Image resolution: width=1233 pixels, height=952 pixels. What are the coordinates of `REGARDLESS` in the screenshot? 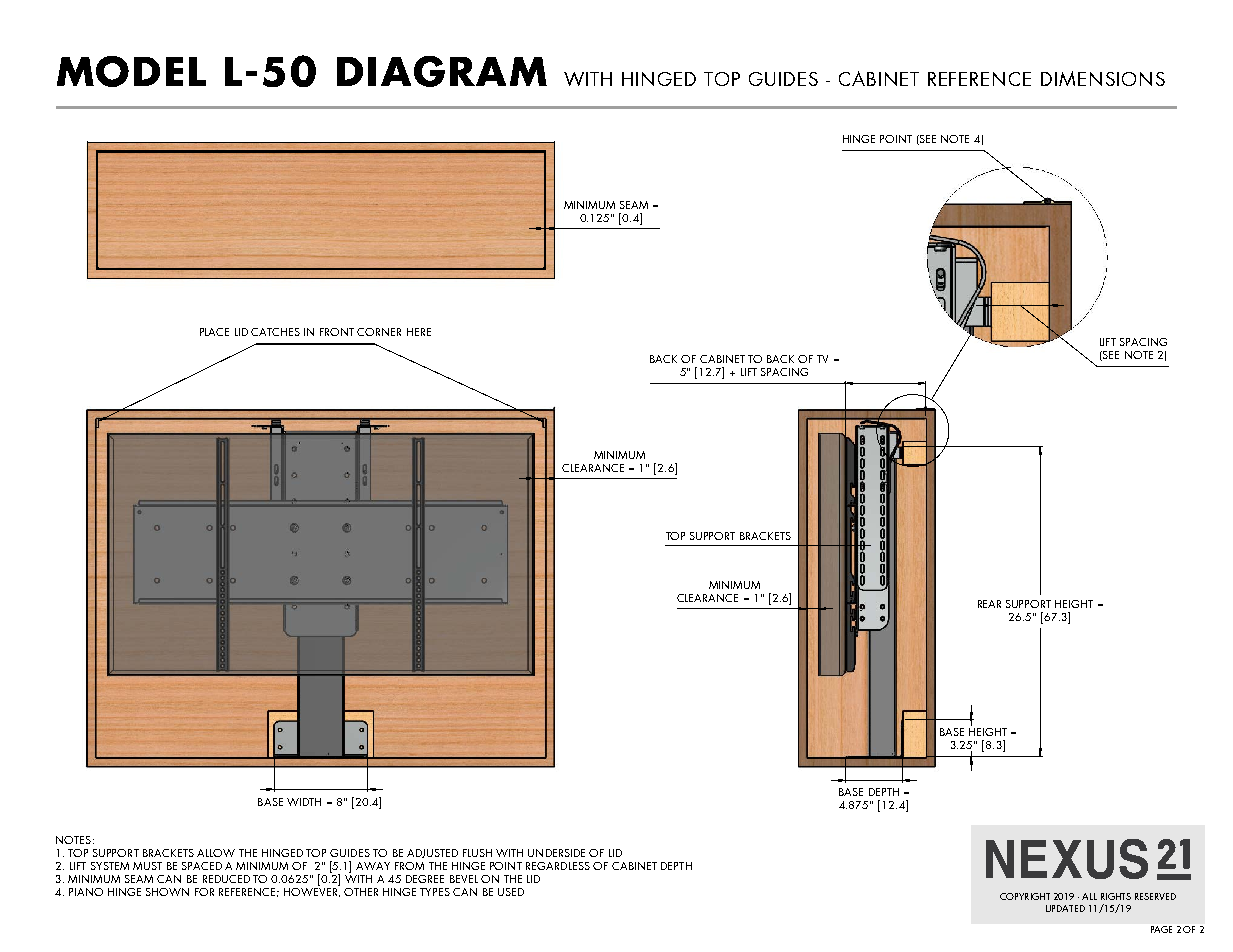 It's located at (558, 866).
